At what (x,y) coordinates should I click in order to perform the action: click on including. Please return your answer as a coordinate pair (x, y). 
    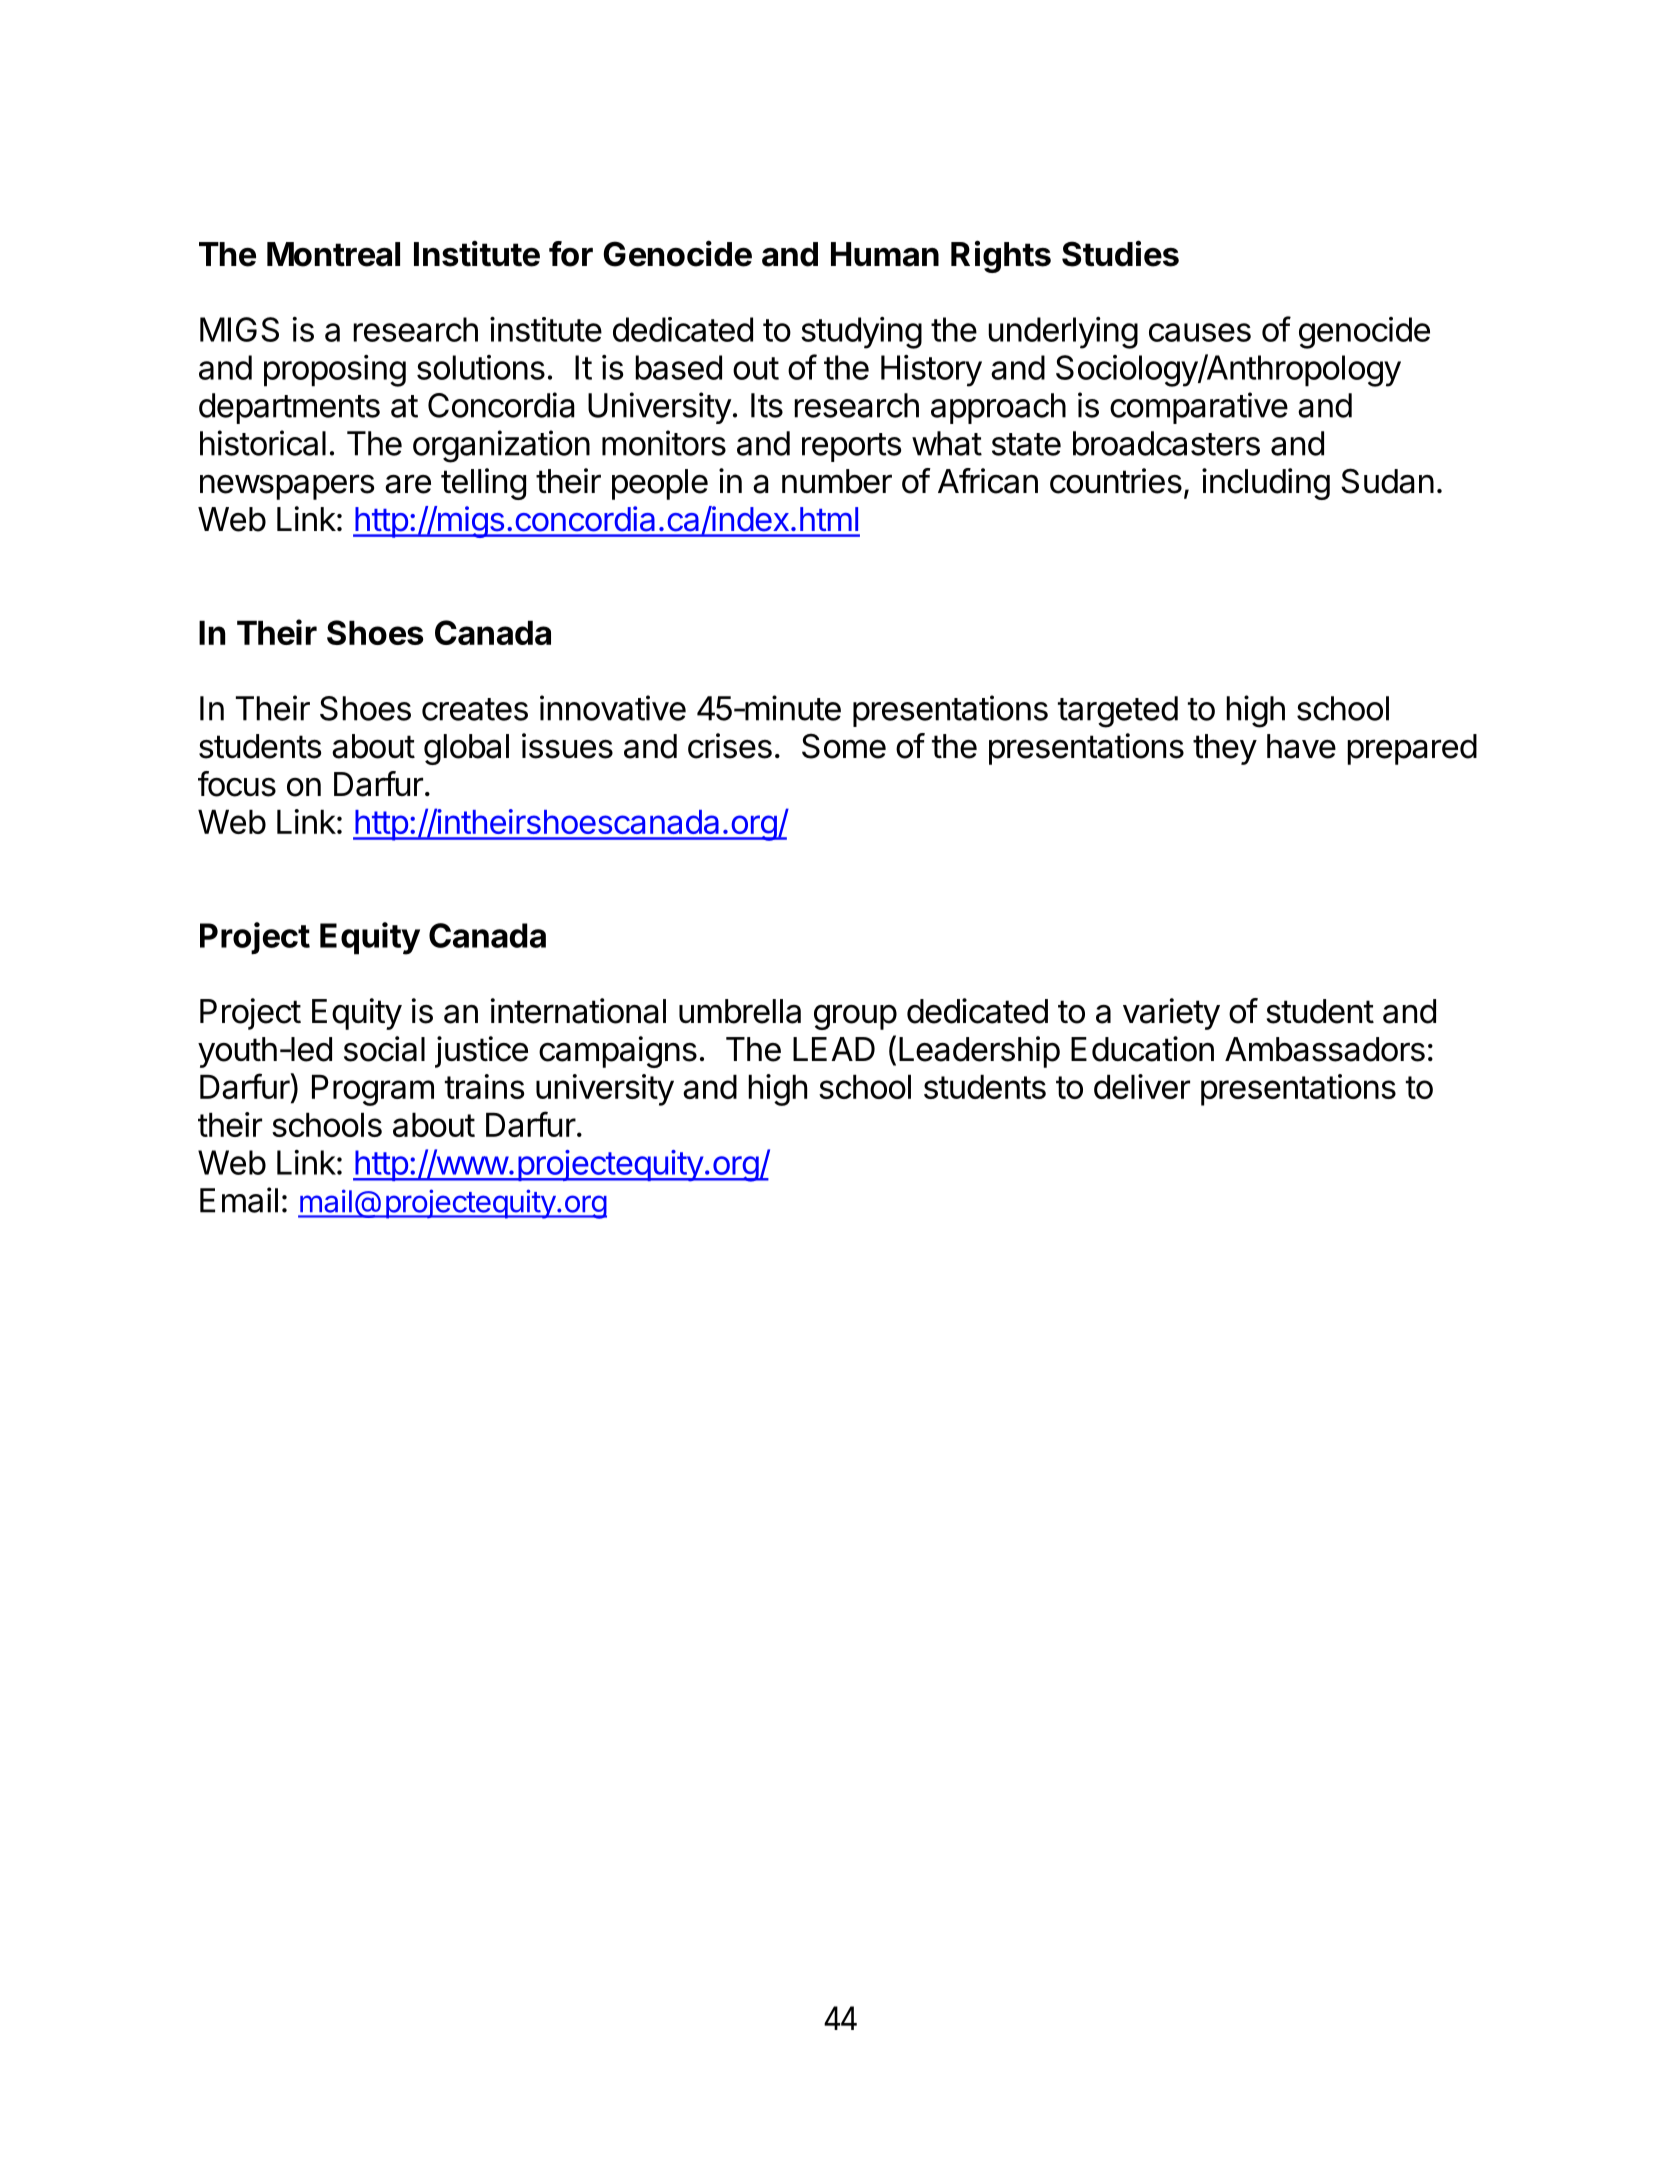
    Looking at the image, I should click on (1266, 484).
